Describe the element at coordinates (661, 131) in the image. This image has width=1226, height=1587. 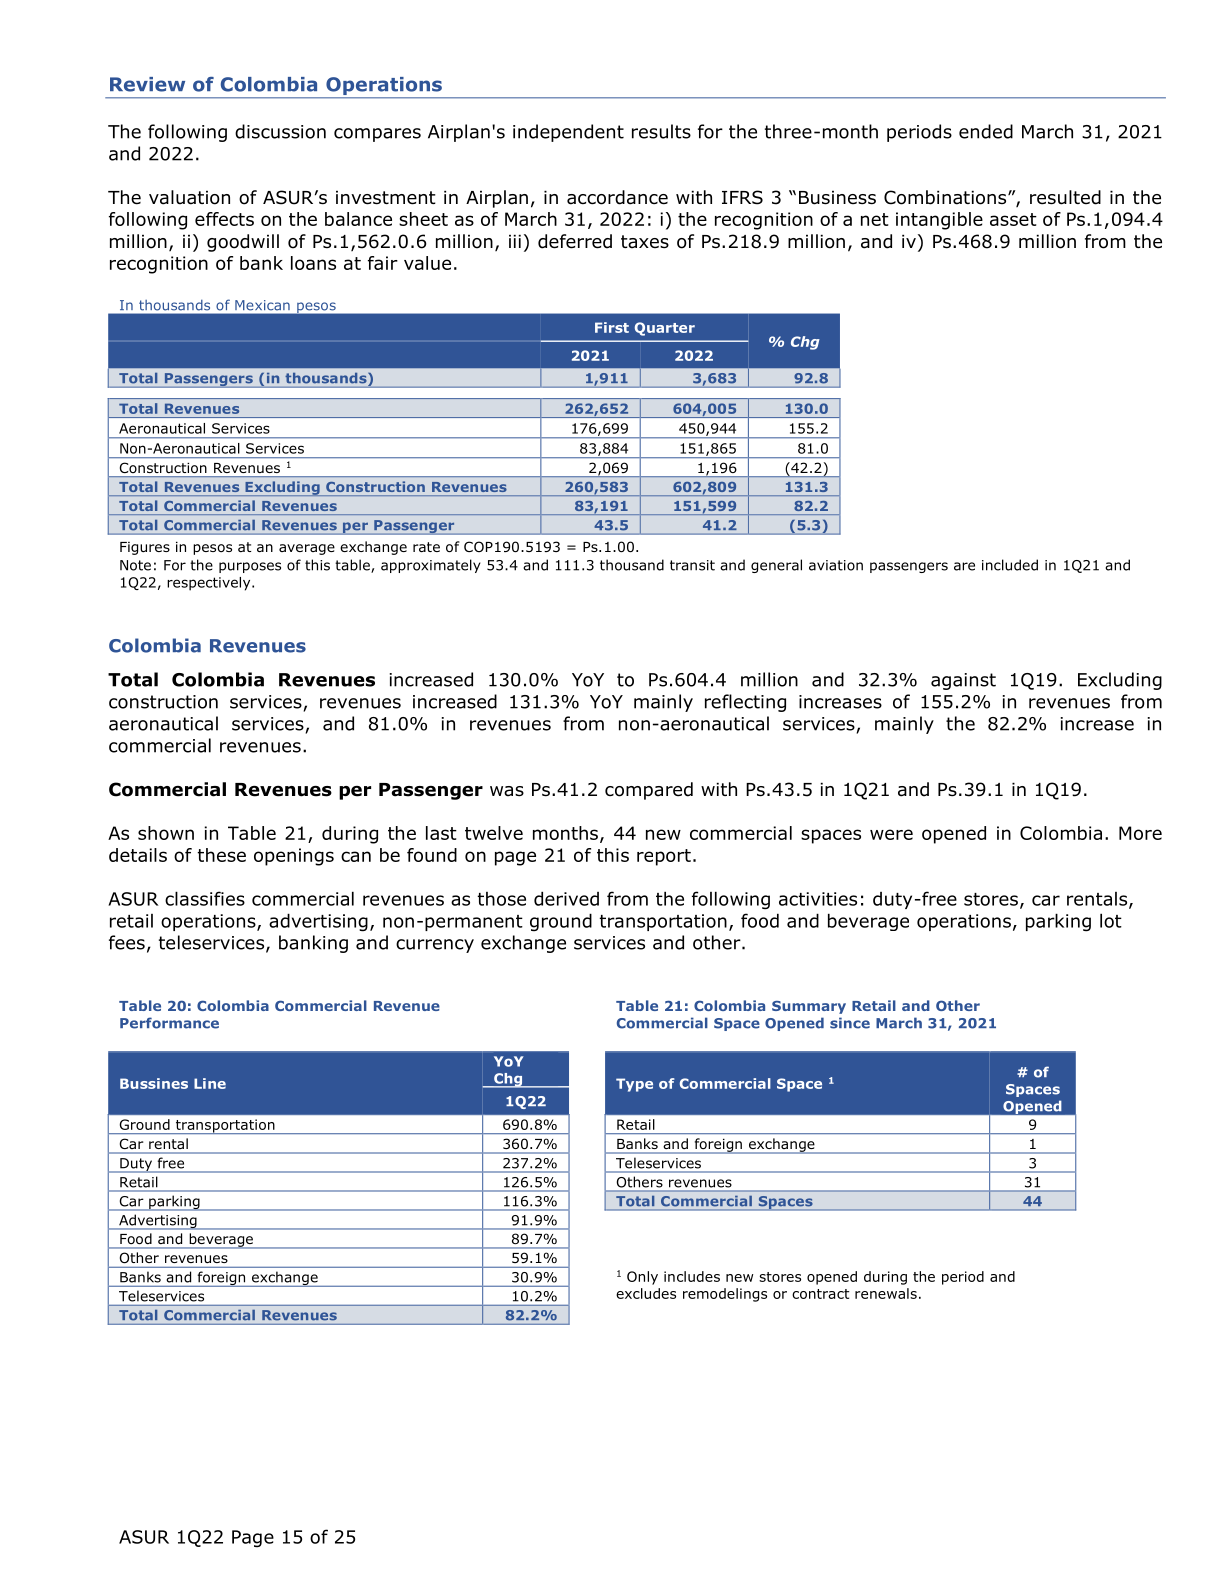
I see `results` at that location.
